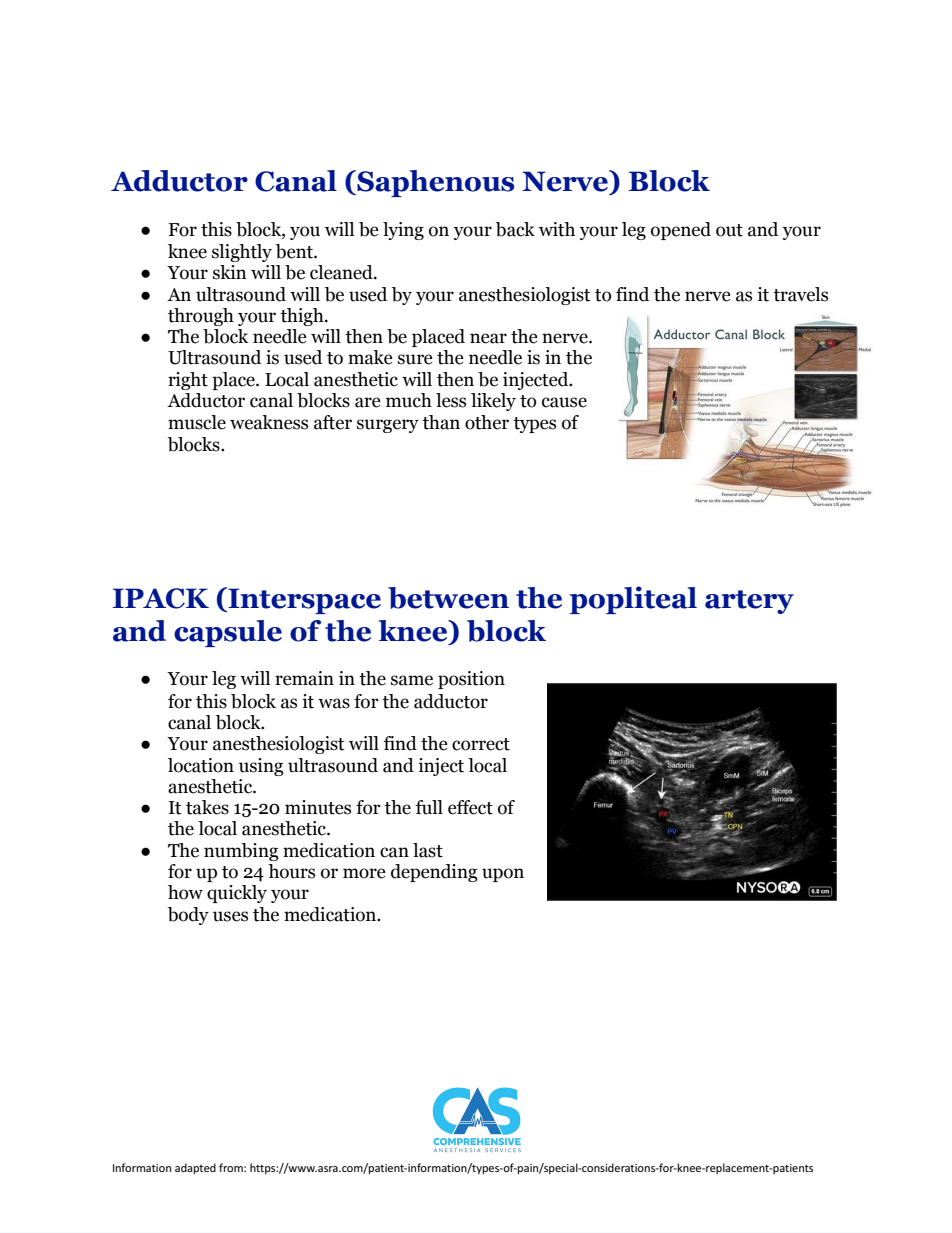 The width and height of the page is (952, 1233). I want to click on back, so click(515, 229).
